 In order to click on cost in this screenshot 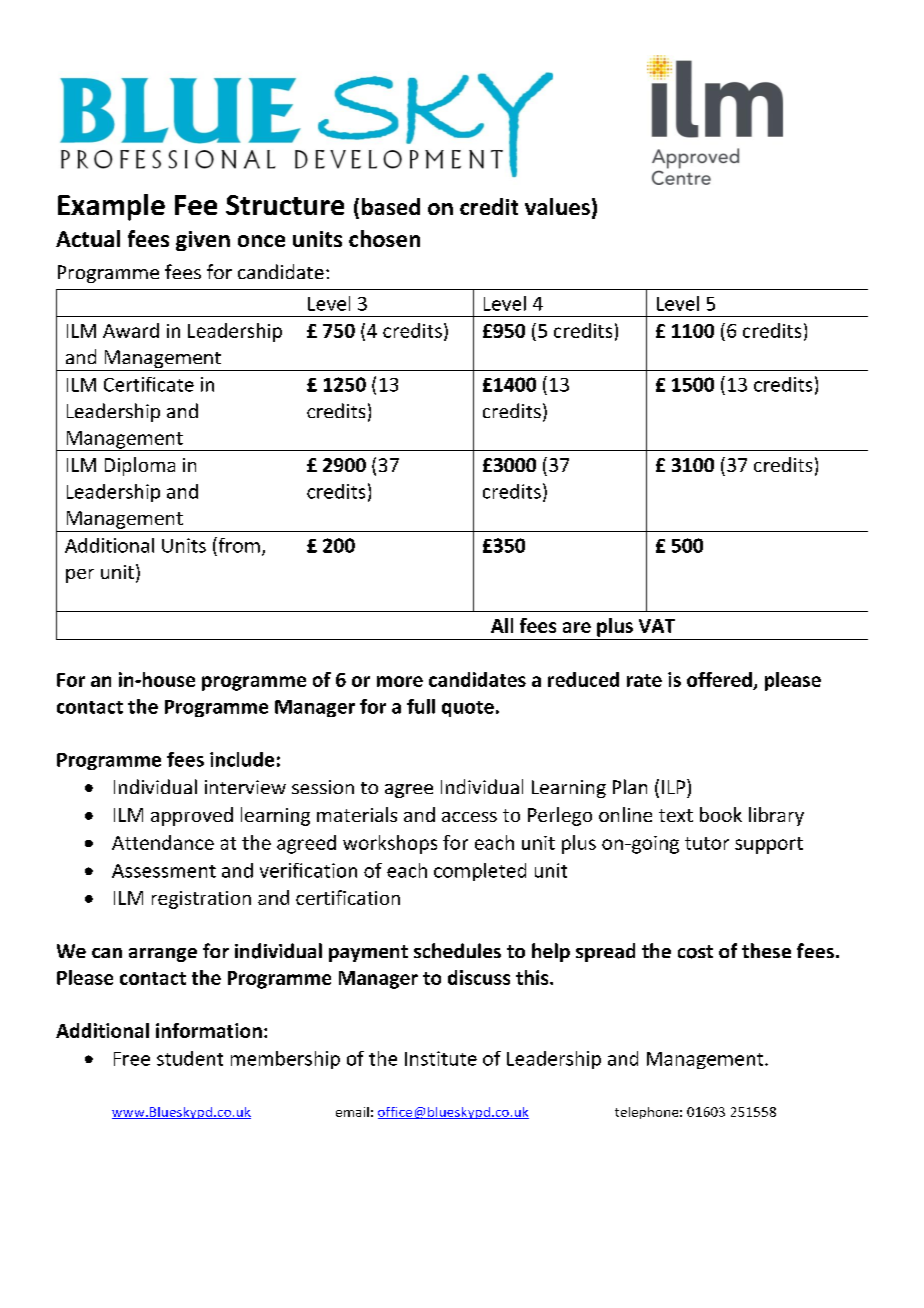, I will do `click(695, 952)`.
